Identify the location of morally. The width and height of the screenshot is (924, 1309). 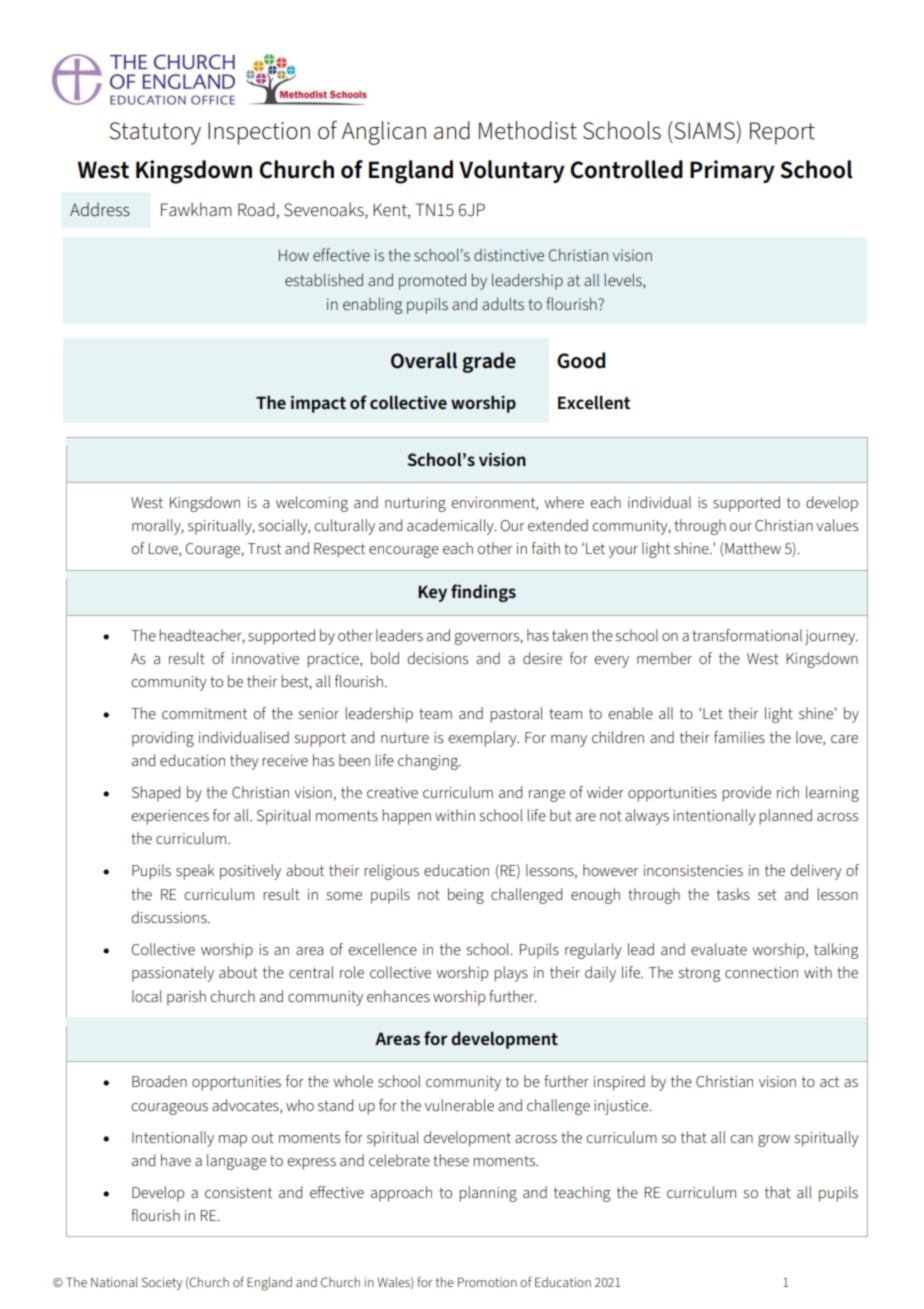
(157, 527).
